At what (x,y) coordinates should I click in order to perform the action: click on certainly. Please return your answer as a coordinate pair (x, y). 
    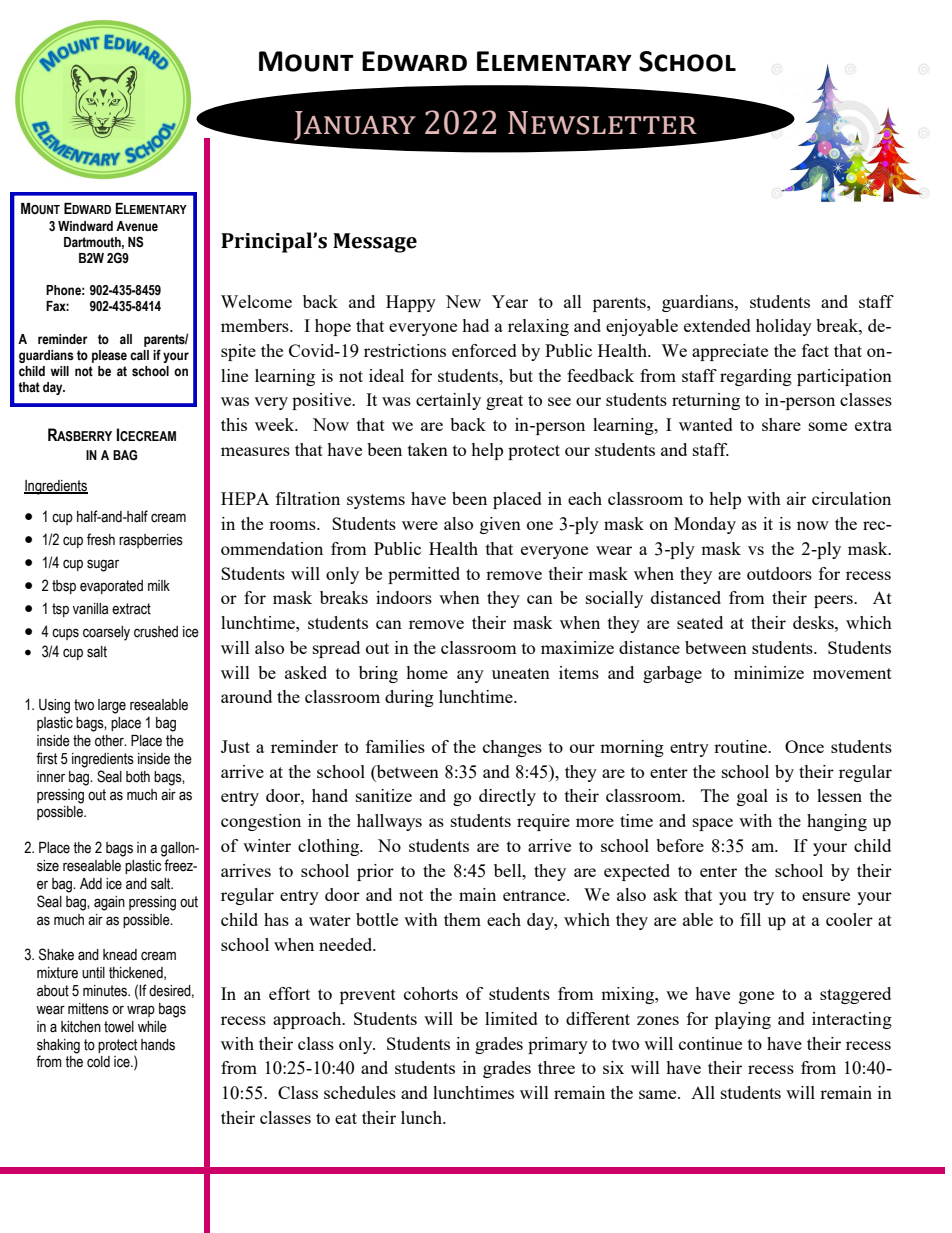
    Looking at the image, I should click on (448, 401).
